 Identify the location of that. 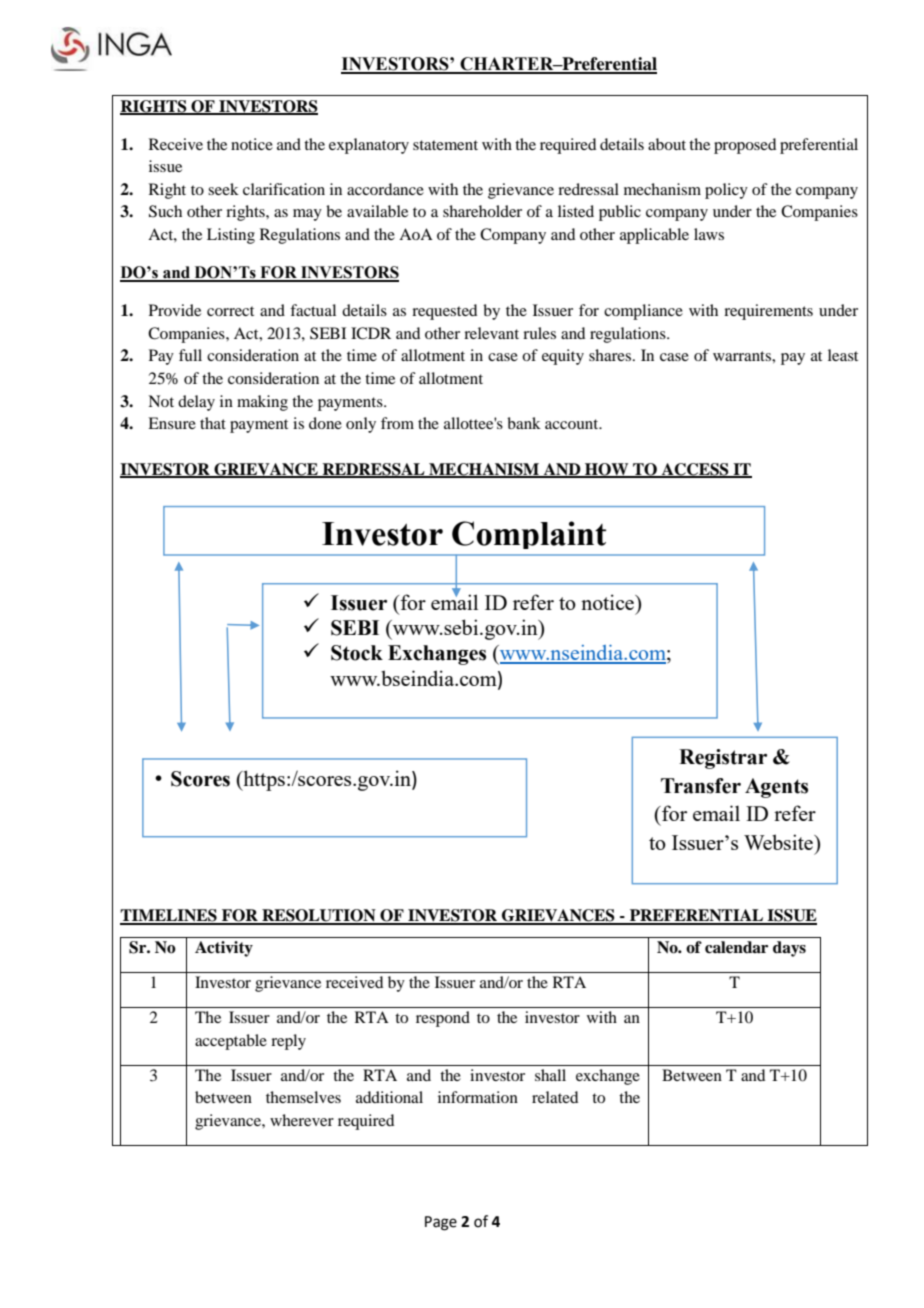
(213, 423).
